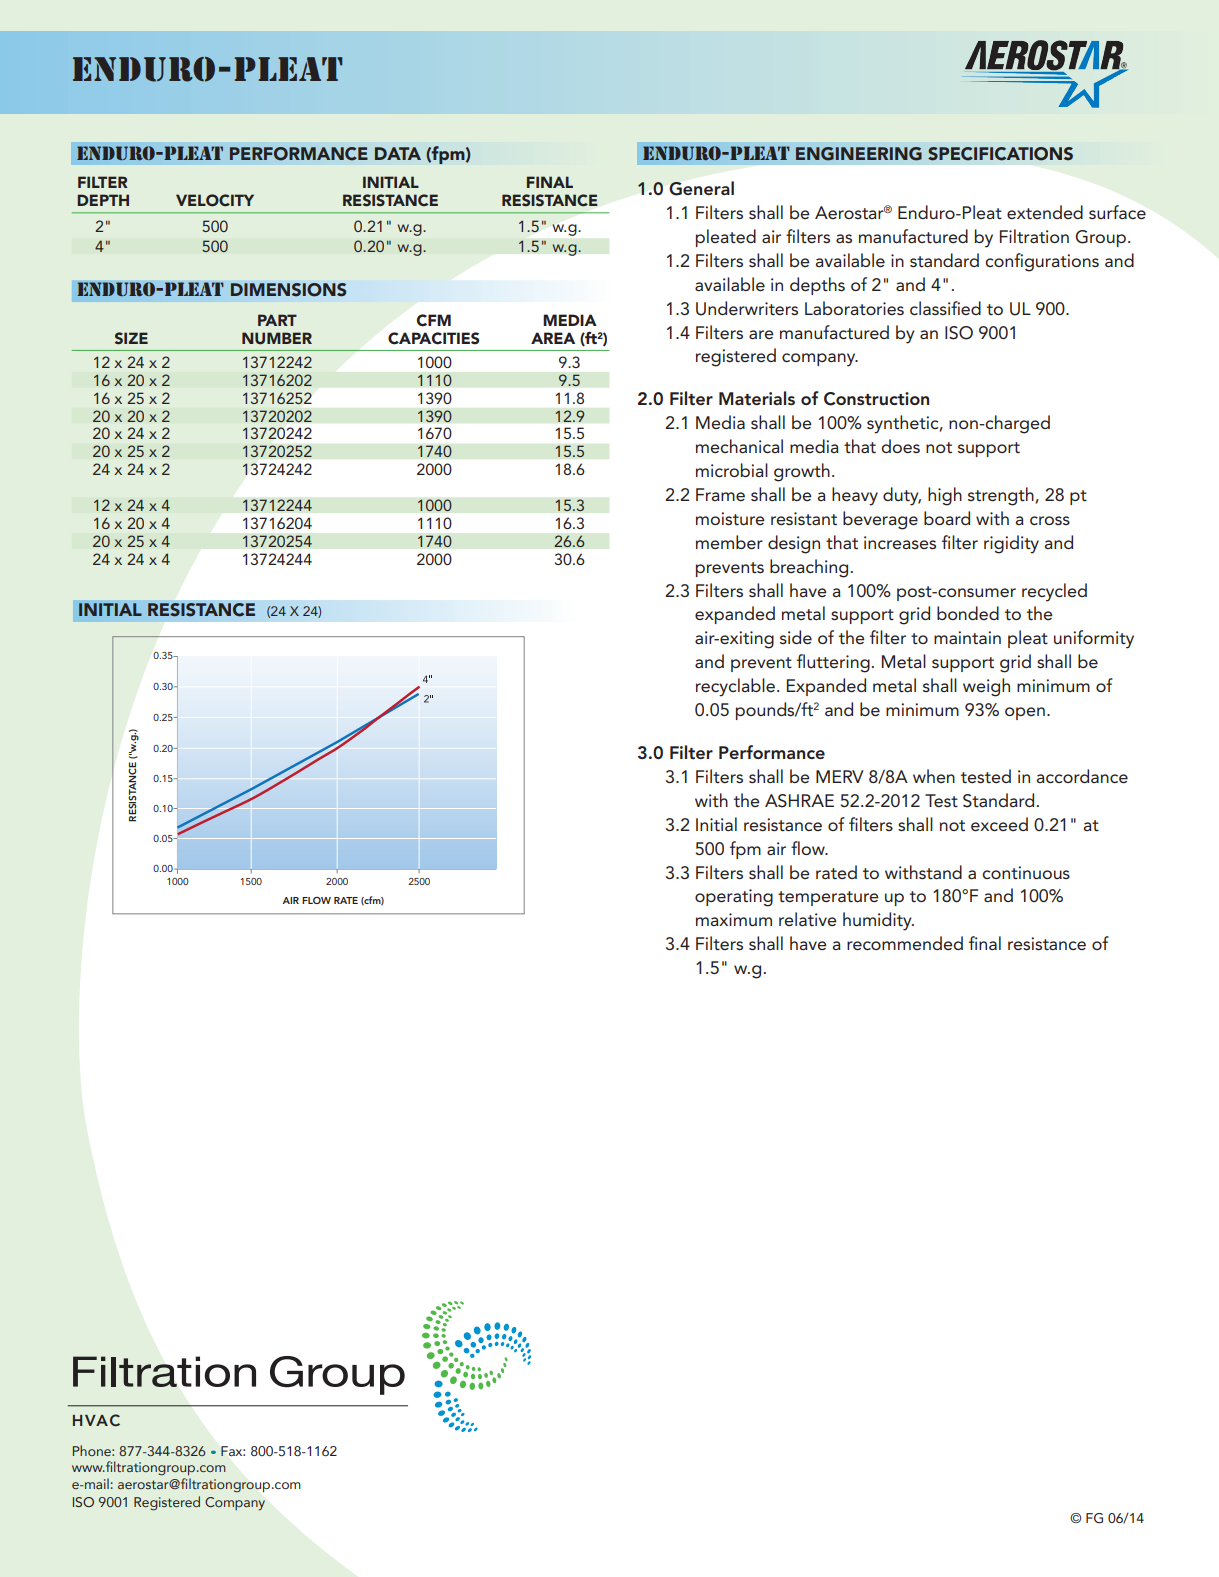 The image size is (1219, 1577). Describe the element at coordinates (735, 687) in the screenshot. I see `recyclable` at that location.
